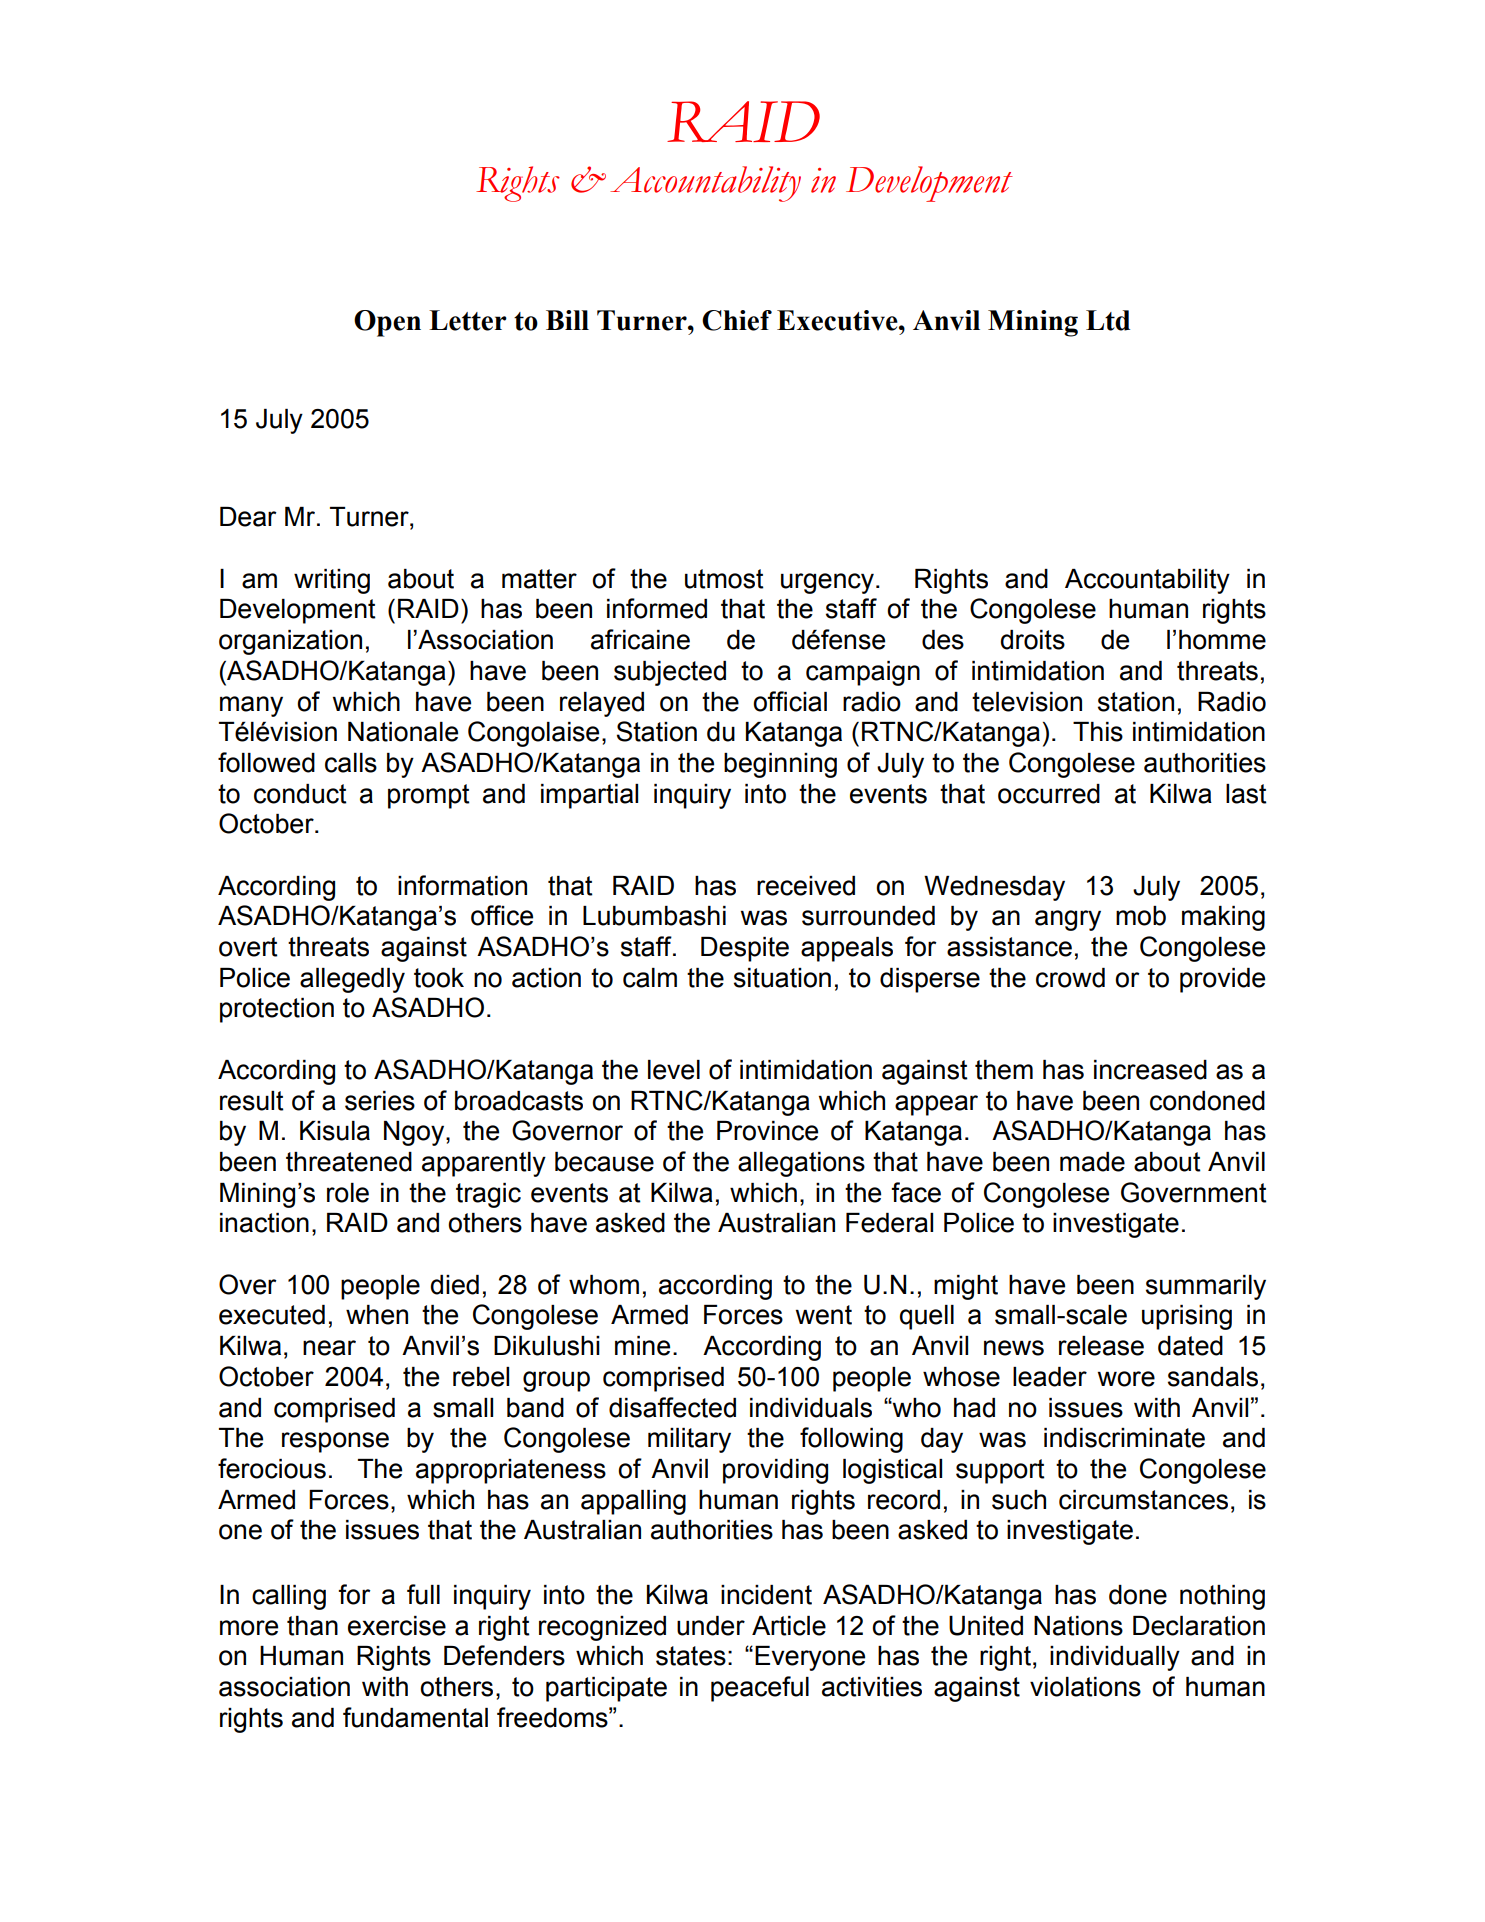 Image resolution: width=1485 pixels, height=1922 pixels. Describe the element at coordinates (1101, 1346) in the image. I see `release` at that location.
